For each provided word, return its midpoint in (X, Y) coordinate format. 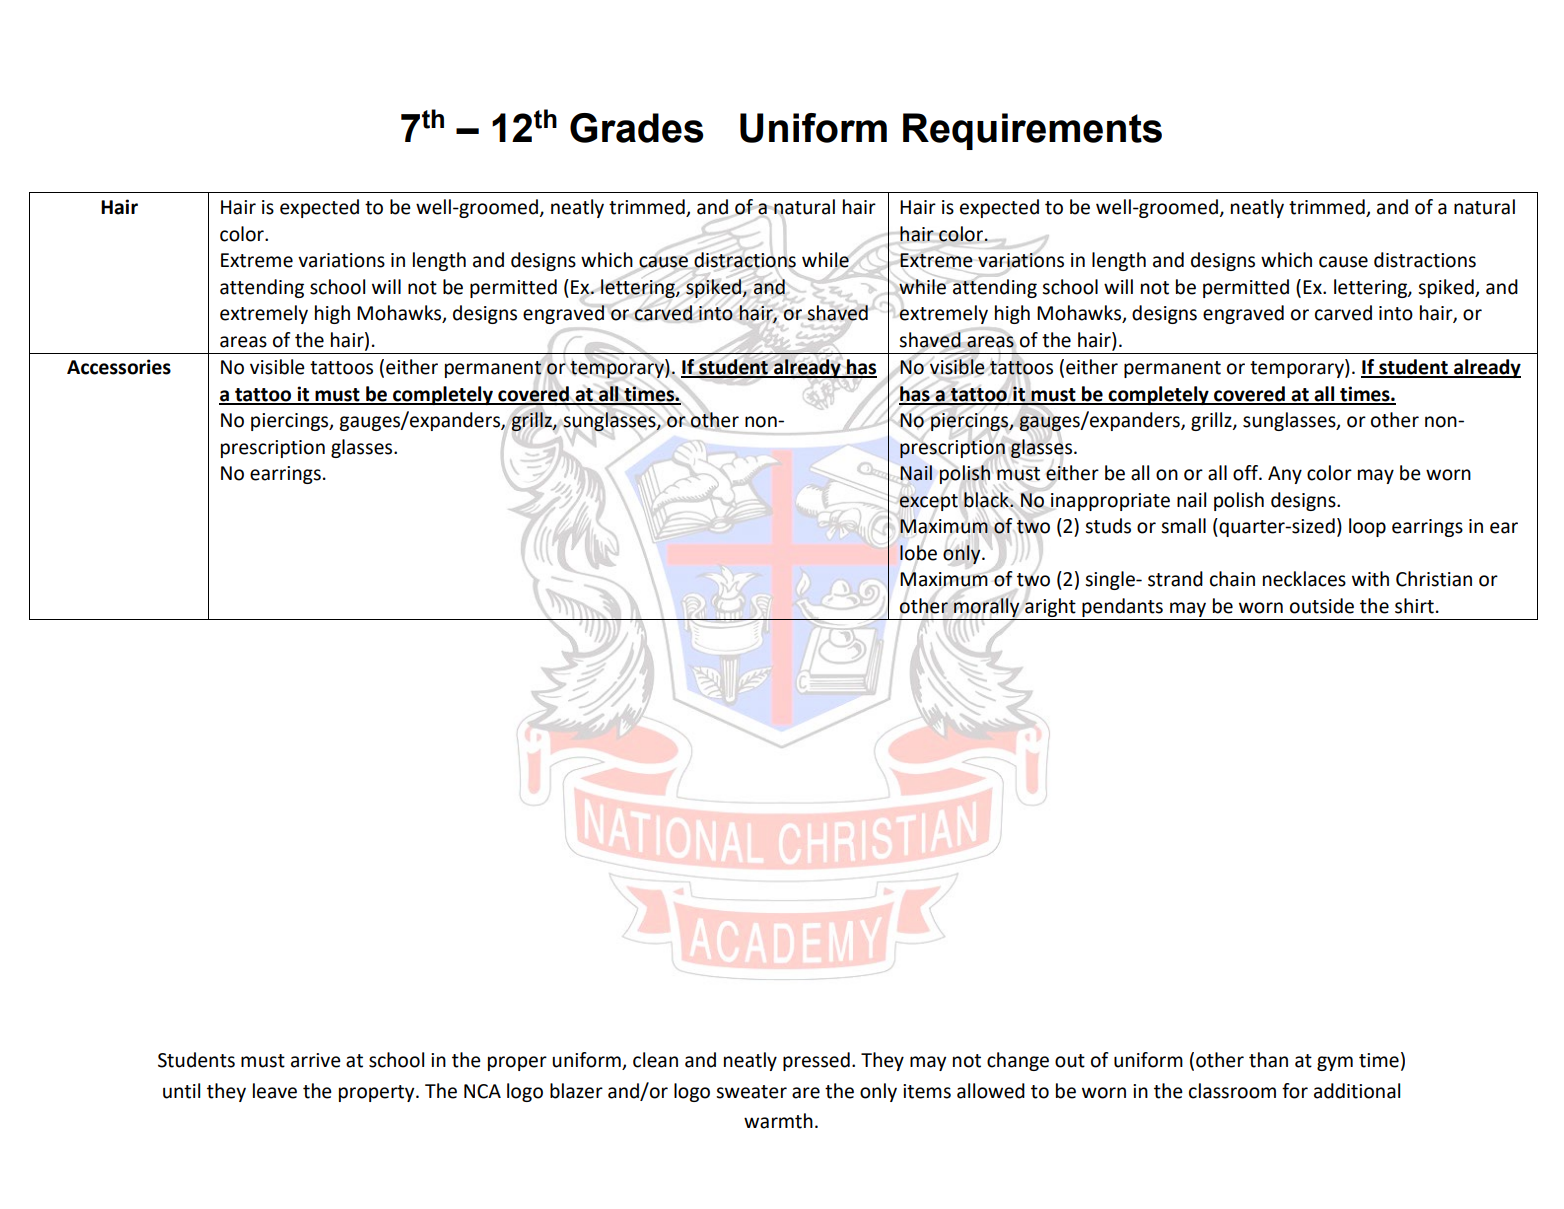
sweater (751, 1092)
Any (1285, 475)
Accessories (119, 367)
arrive (316, 1060)
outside (1322, 606)
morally (986, 607)
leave (275, 1091)
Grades (637, 128)
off (1246, 473)
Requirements (1032, 131)
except (928, 502)
